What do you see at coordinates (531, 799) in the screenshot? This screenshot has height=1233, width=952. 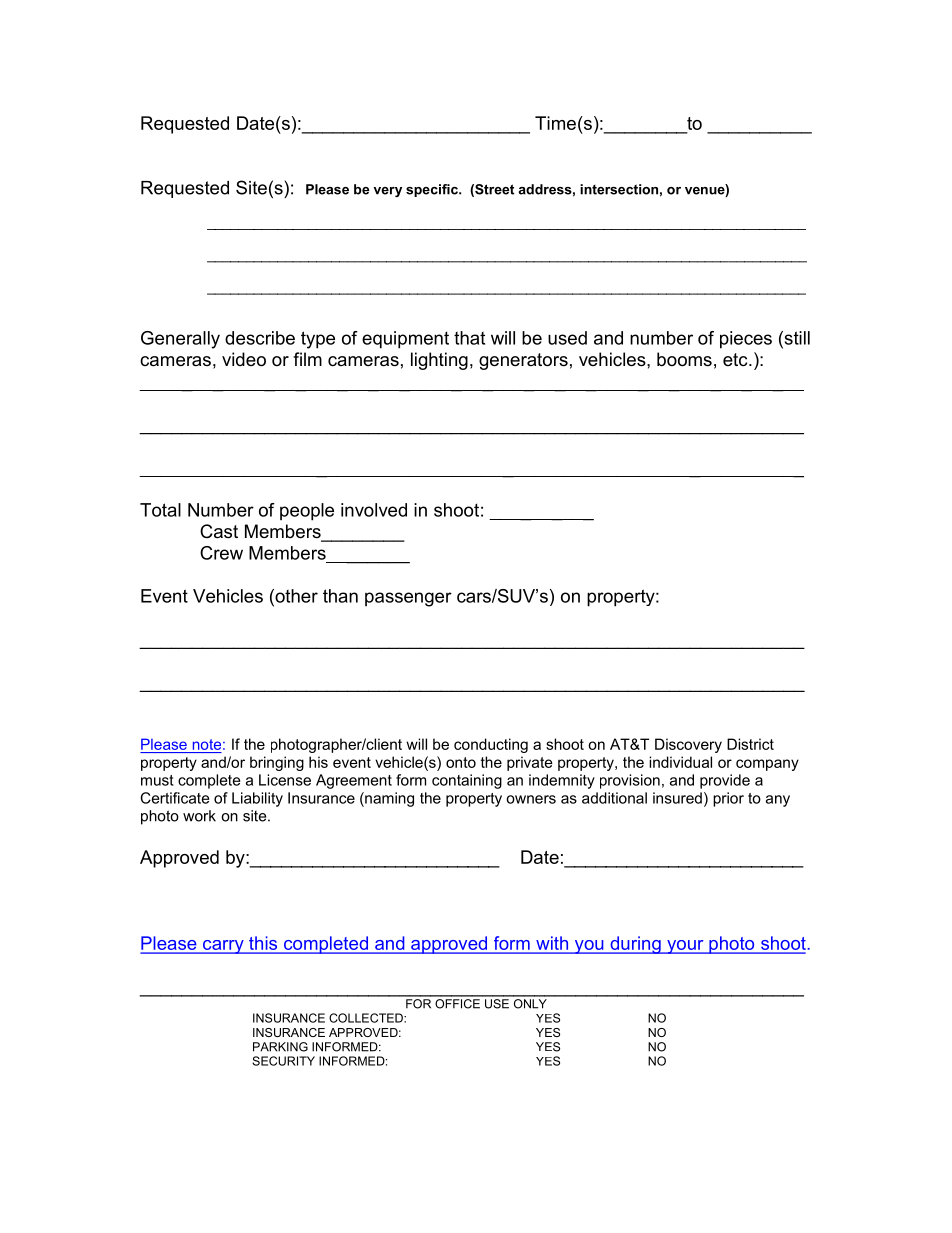 I see `owners` at bounding box center [531, 799].
